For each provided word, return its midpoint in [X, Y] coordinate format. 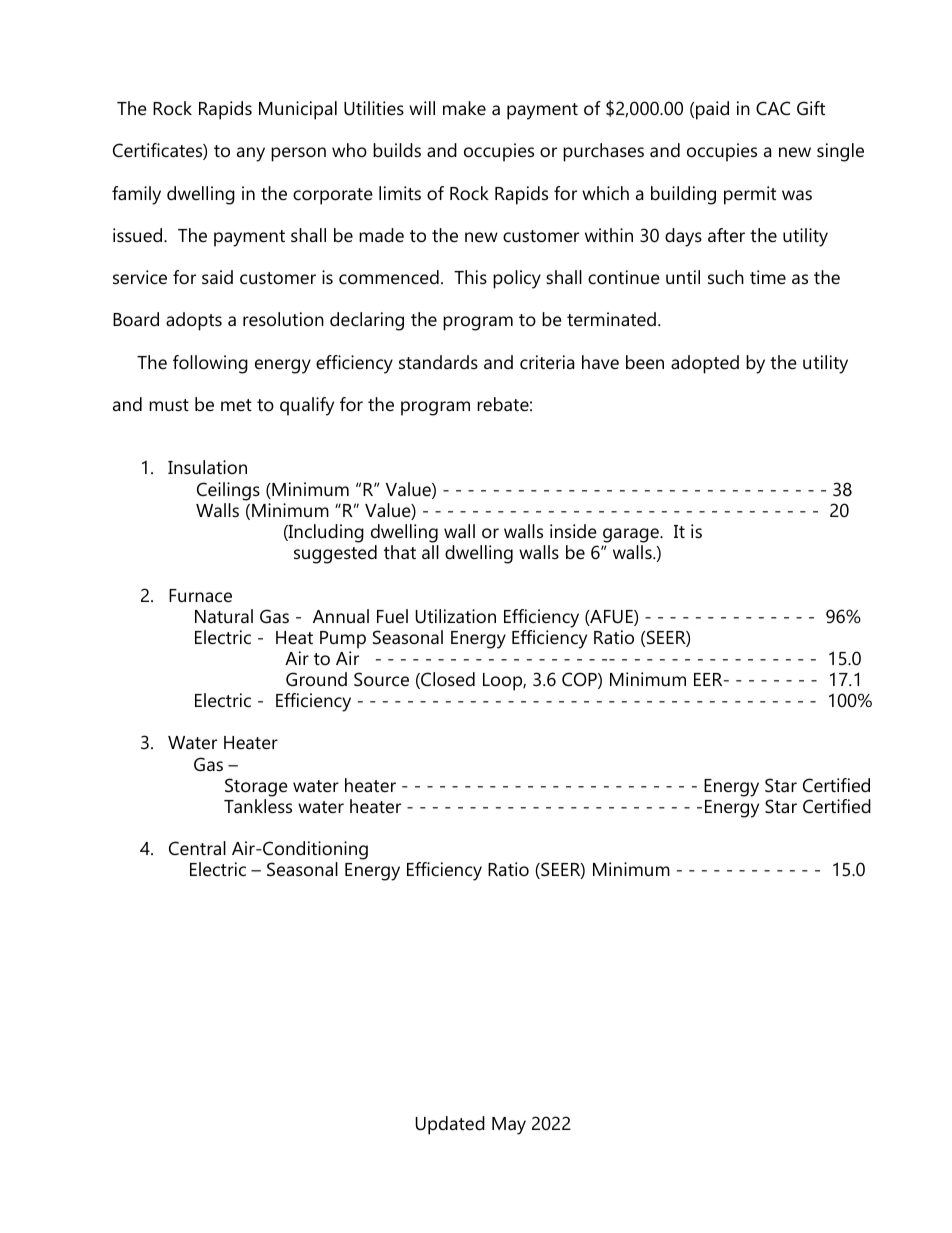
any [251, 154]
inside [573, 531]
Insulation [207, 467]
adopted [705, 364]
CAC [773, 108]
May [509, 1126]
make [464, 108]
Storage [256, 787]
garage [632, 535]
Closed [447, 680]
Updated [450, 1125]
